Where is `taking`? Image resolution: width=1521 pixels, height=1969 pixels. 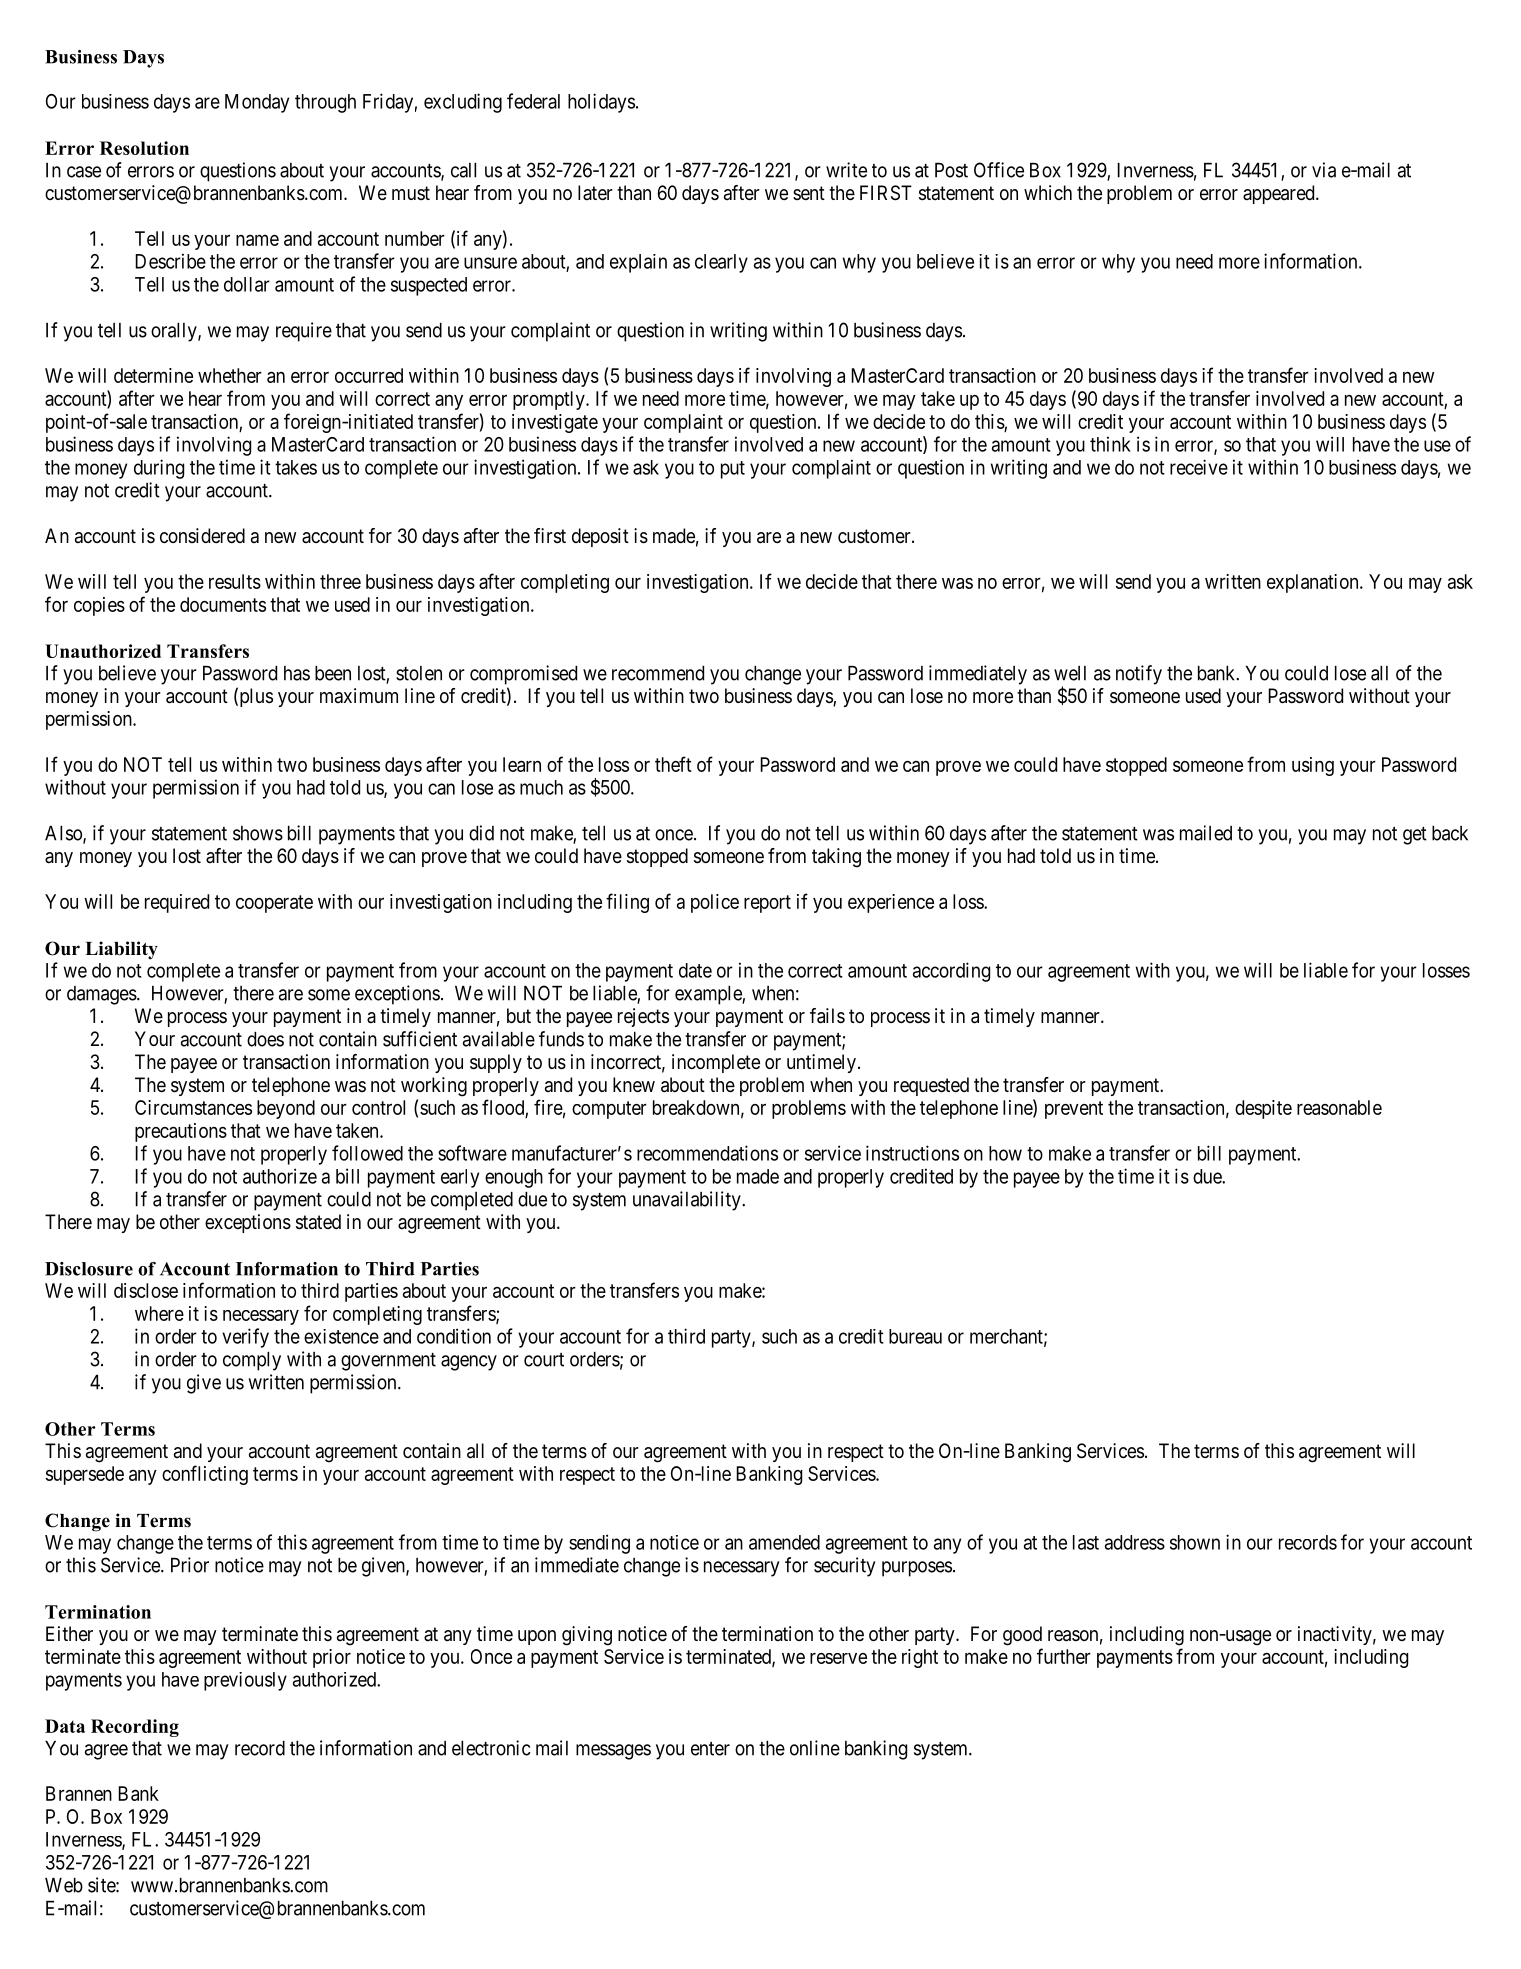
taking is located at coordinates (836, 858).
